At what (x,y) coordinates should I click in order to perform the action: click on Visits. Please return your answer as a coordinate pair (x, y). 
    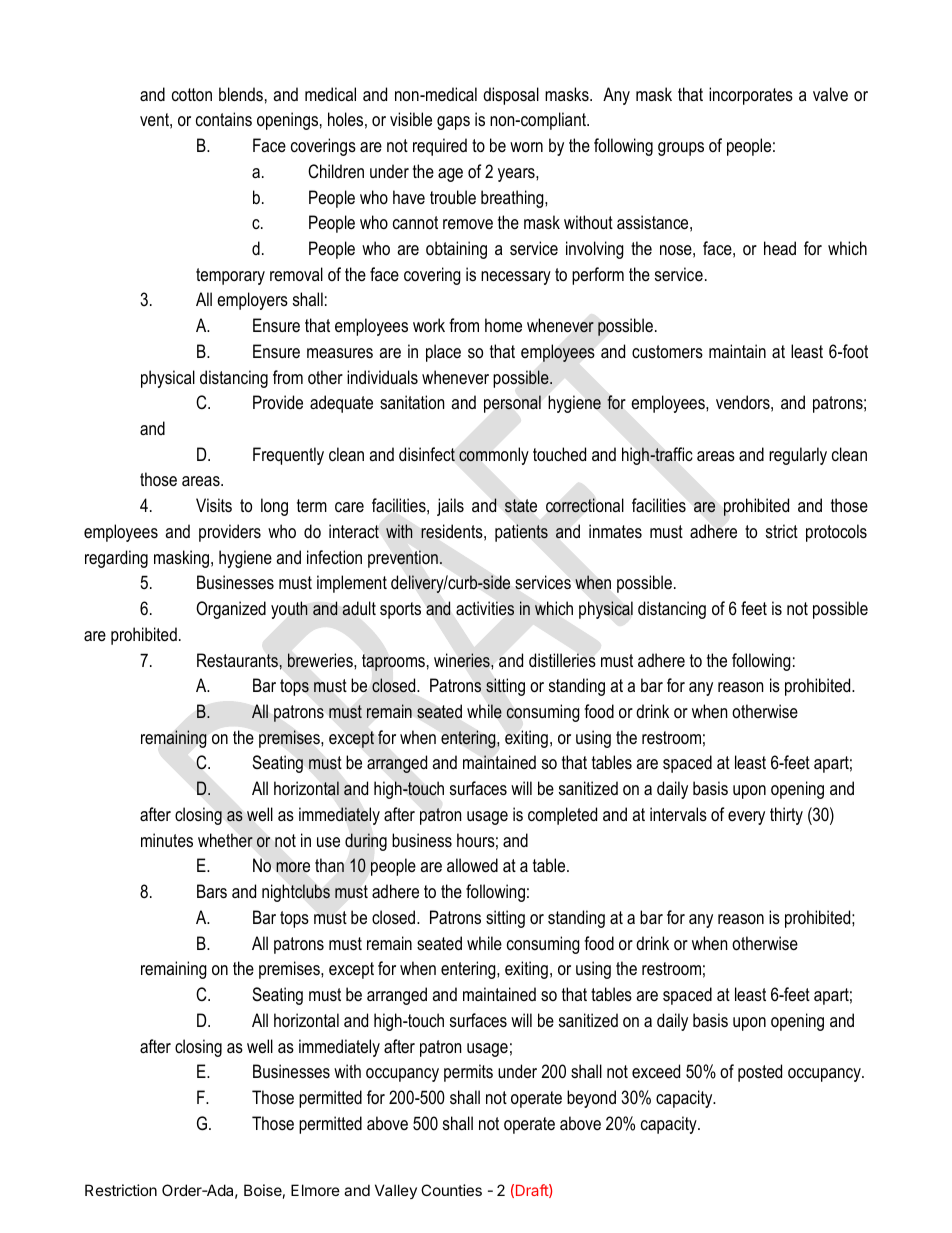
    Looking at the image, I should click on (214, 505).
